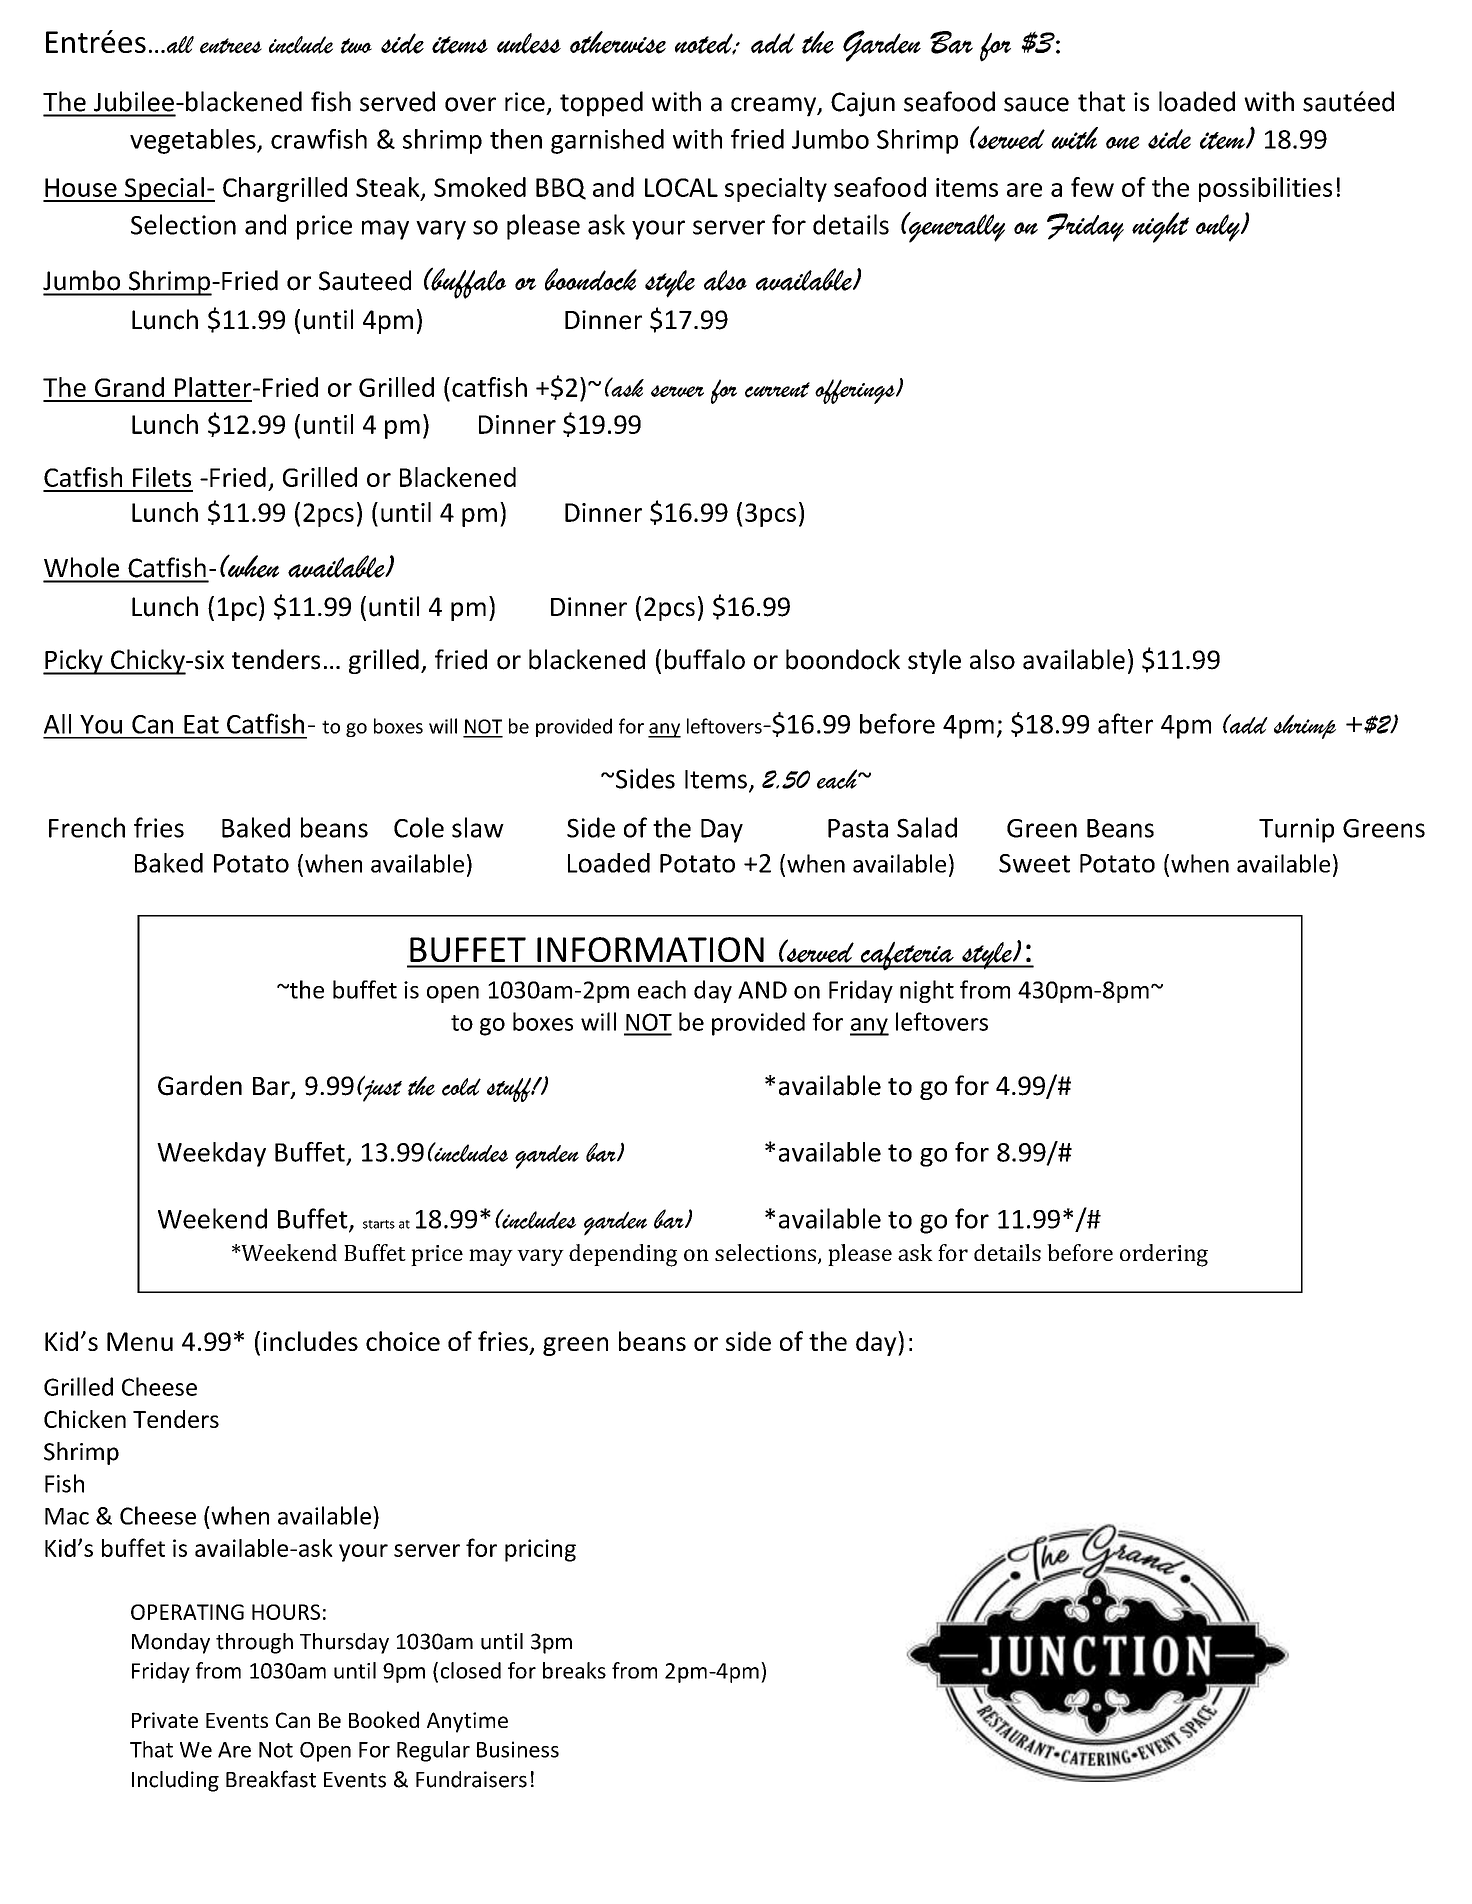  I want to click on Eat, so click(201, 724).
